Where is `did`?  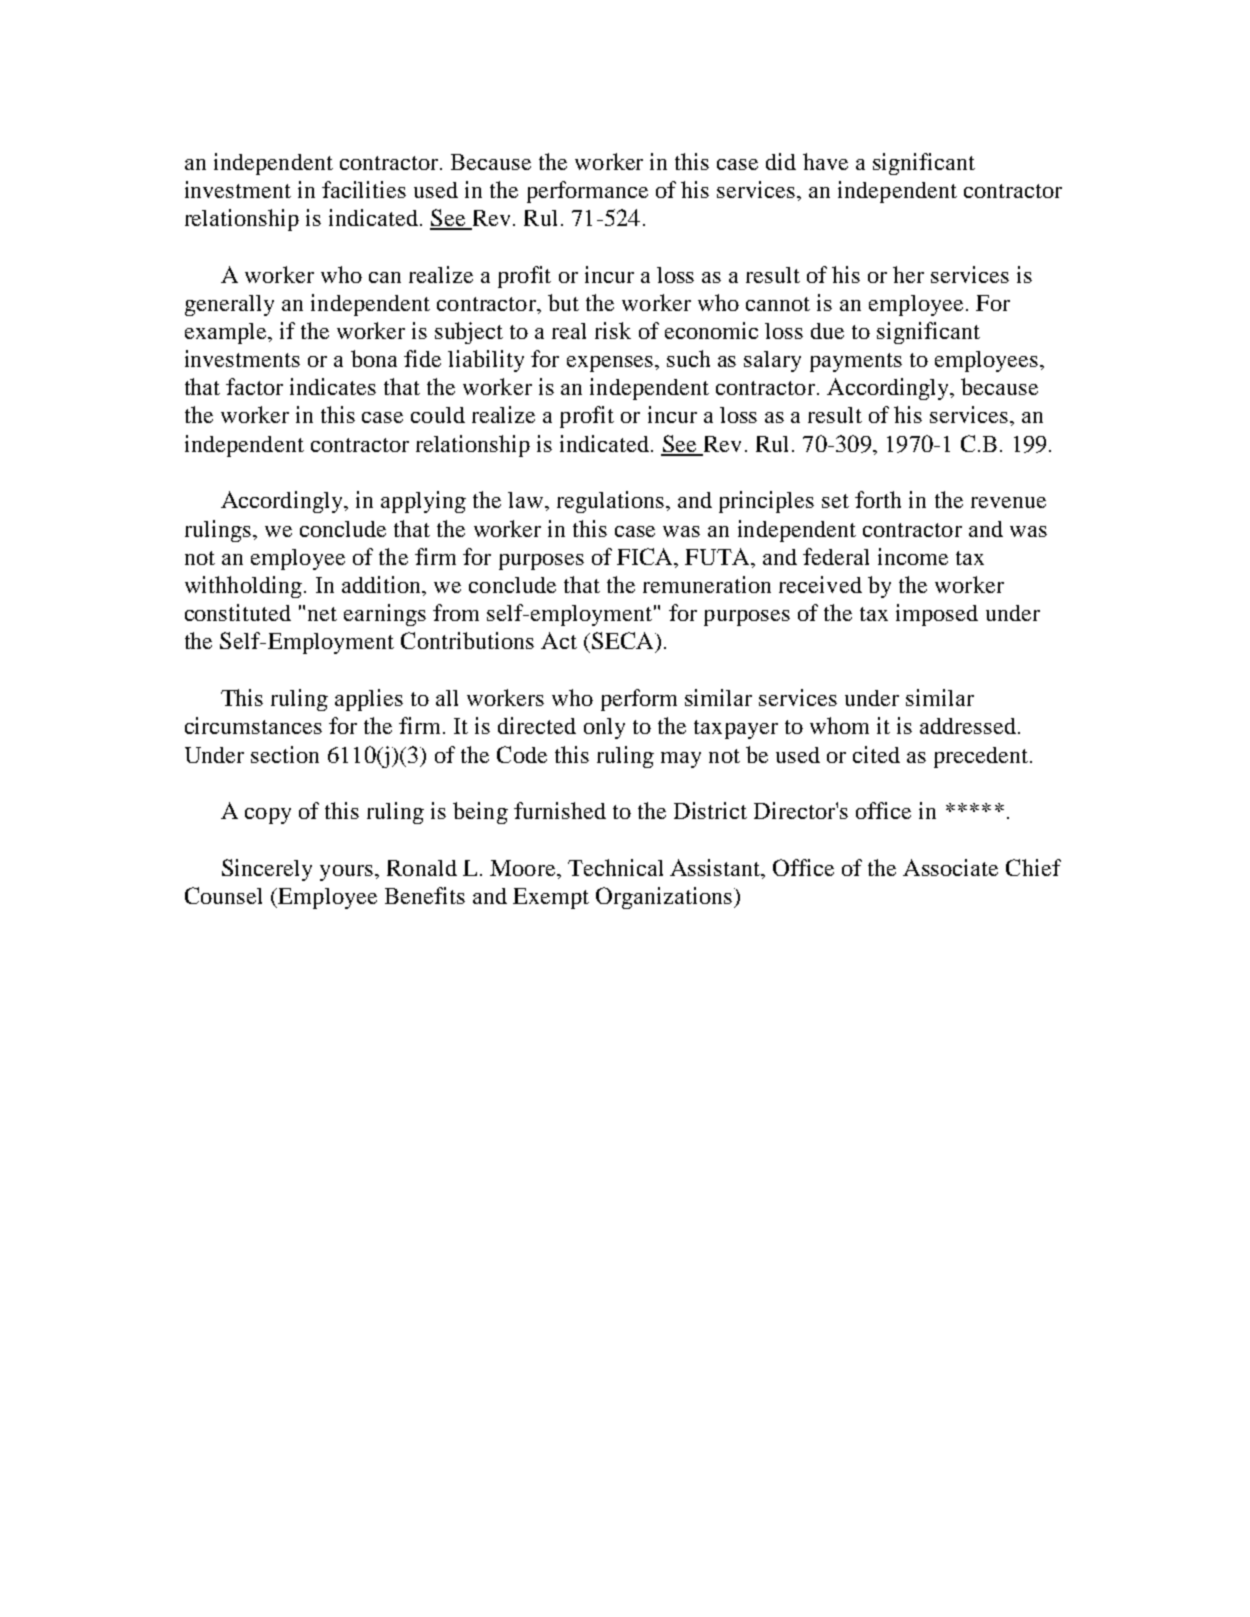
did is located at coordinates (781, 161).
